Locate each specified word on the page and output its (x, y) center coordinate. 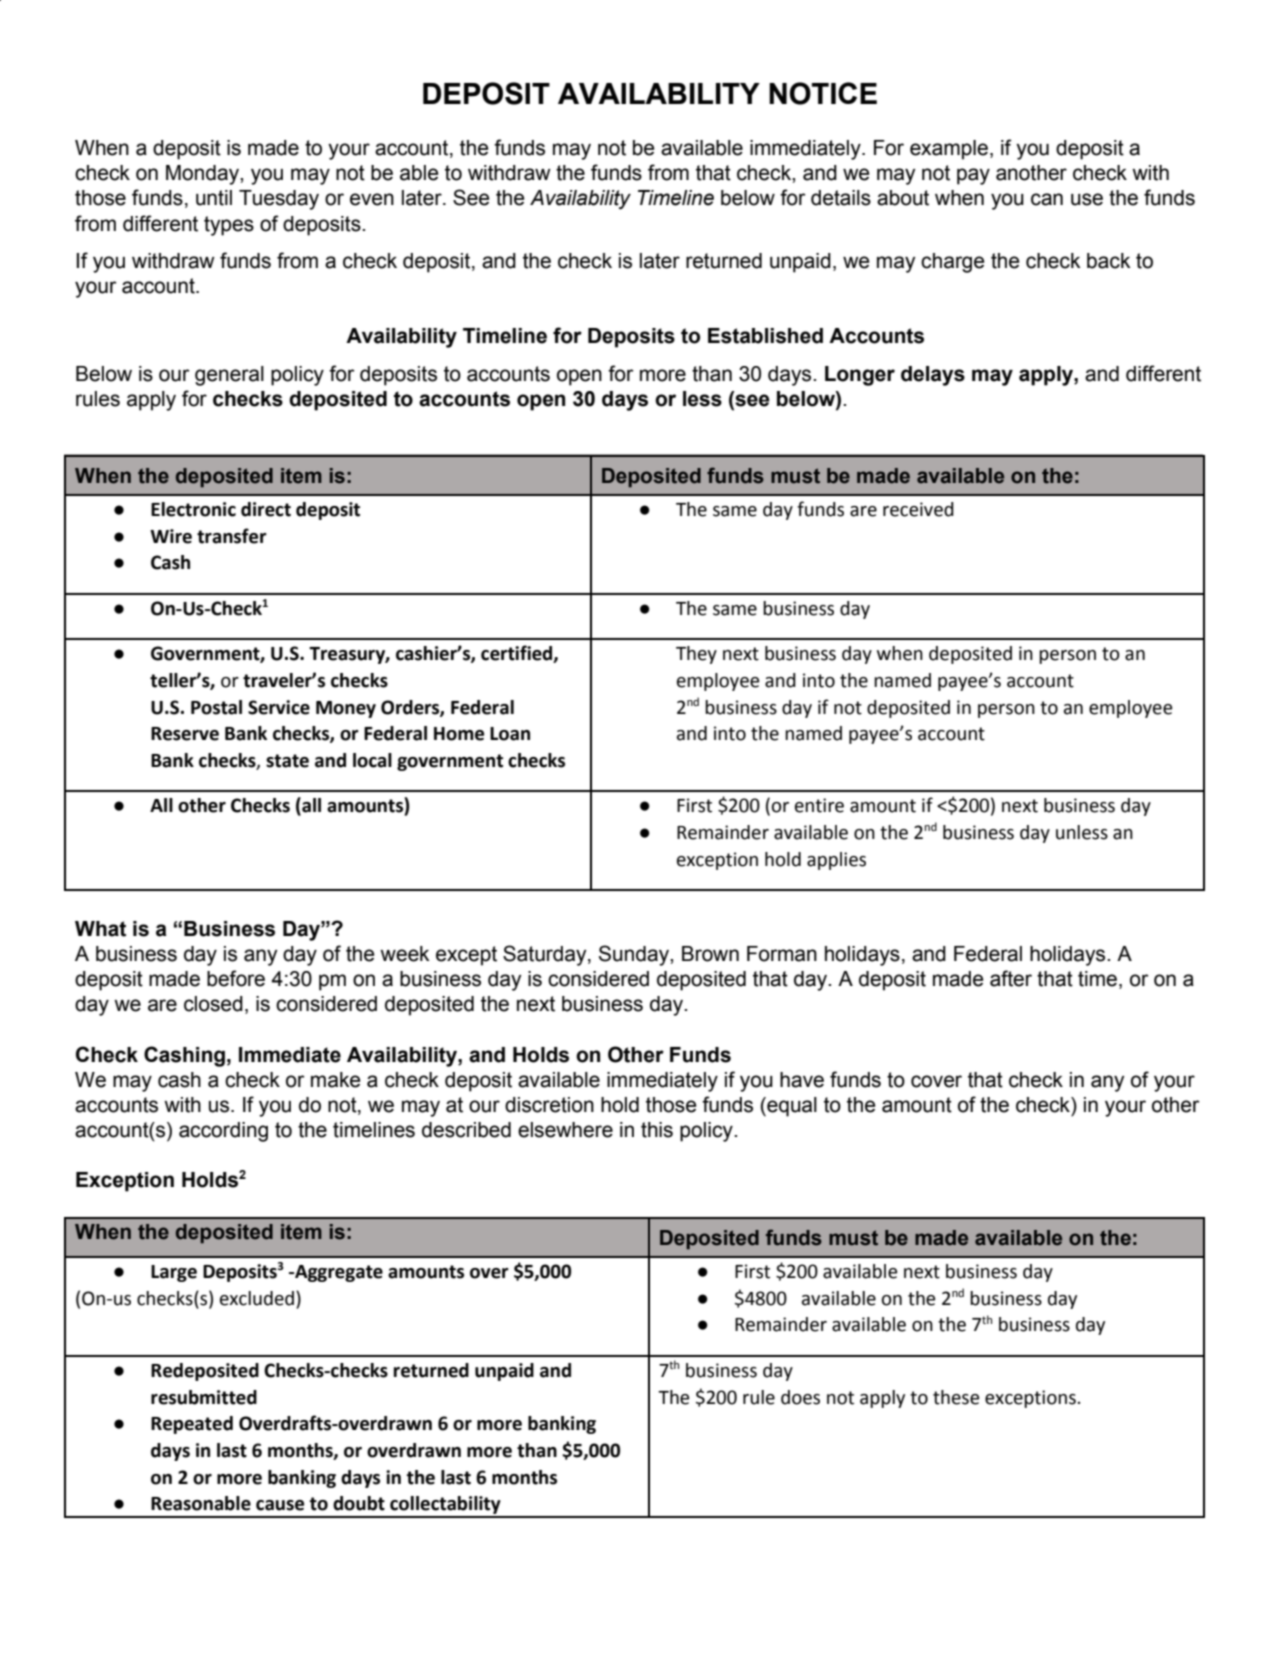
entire (819, 805)
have (802, 1080)
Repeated (192, 1425)
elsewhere (565, 1130)
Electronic (193, 509)
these (956, 1397)
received (918, 509)
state (287, 761)
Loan (510, 734)
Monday (203, 175)
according (223, 1132)
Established (765, 336)
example (949, 150)
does (800, 1397)
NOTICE (823, 93)
